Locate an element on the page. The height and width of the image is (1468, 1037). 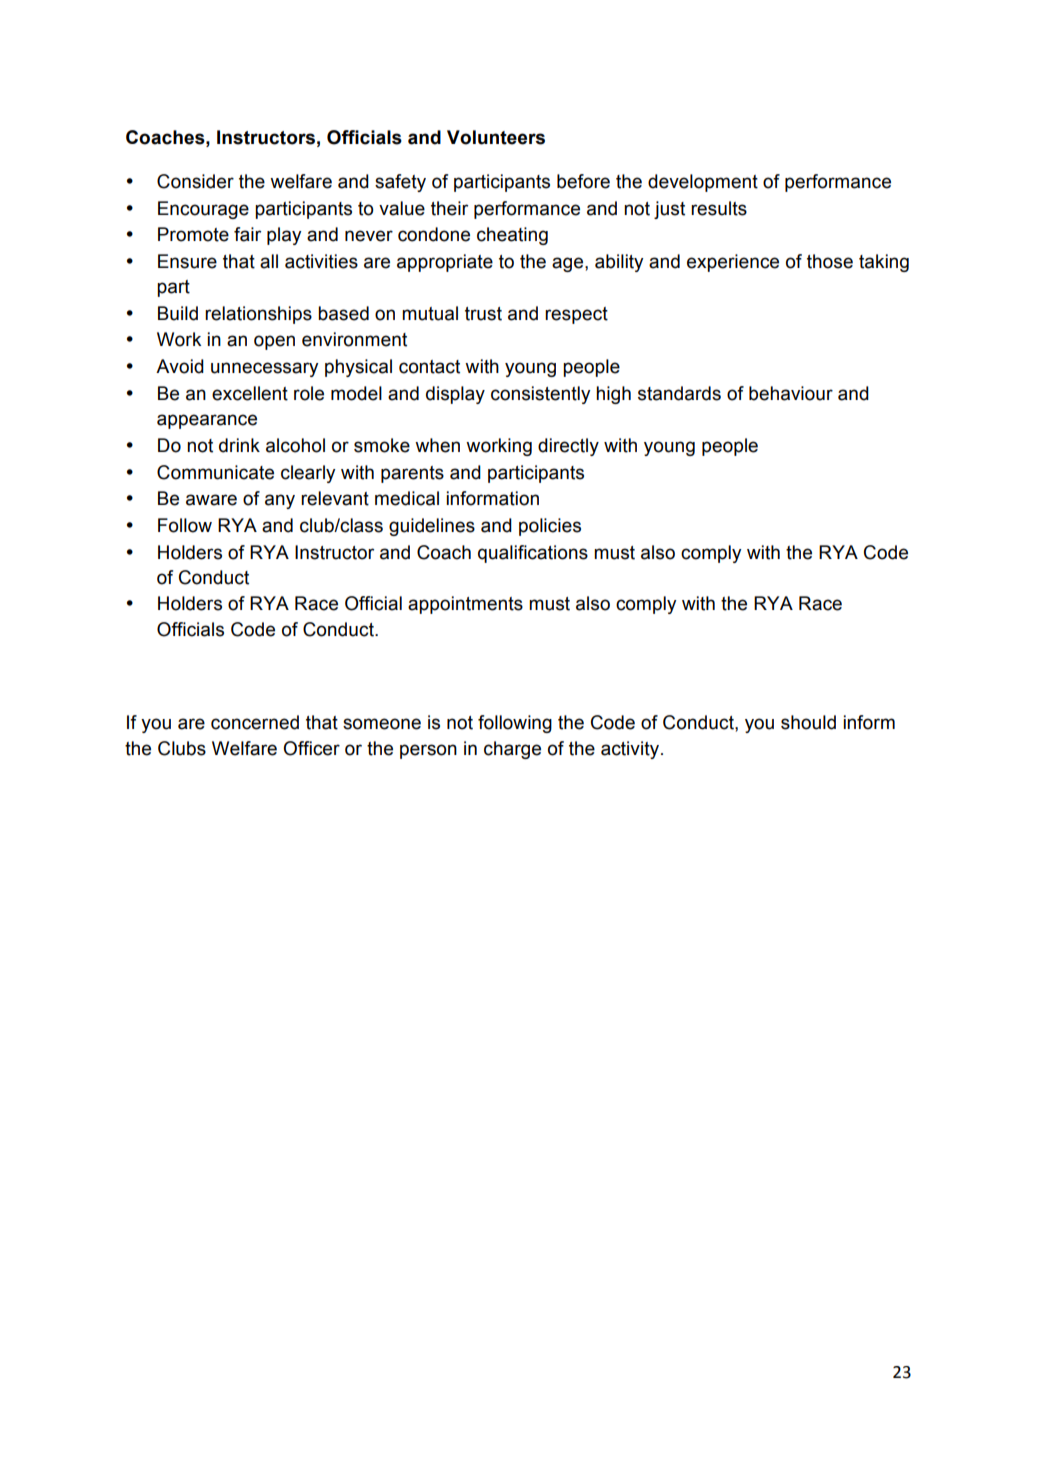
any is located at coordinates (280, 501).
